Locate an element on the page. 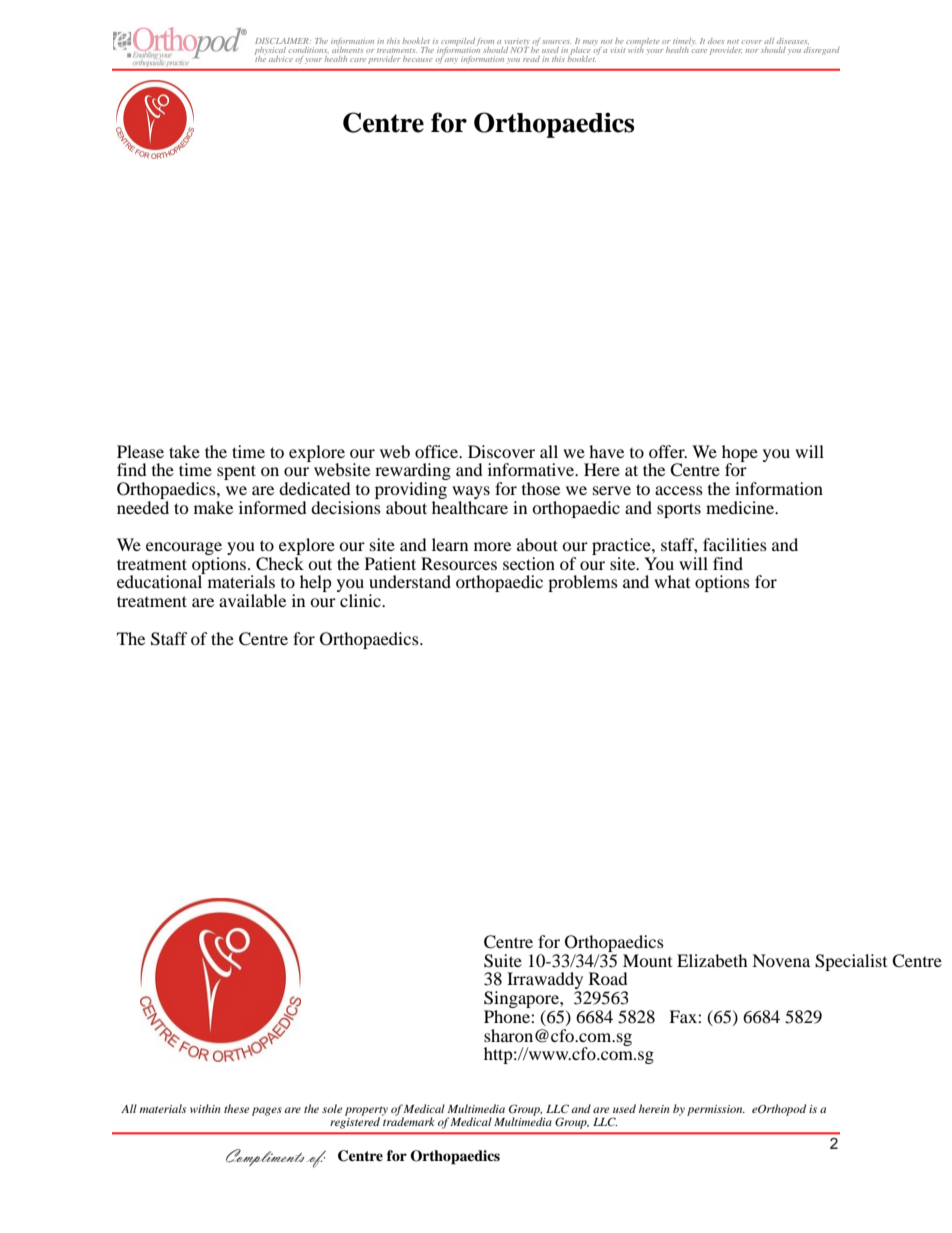 The height and width of the document is (1233, 952). physical is located at coordinates (270, 52).
